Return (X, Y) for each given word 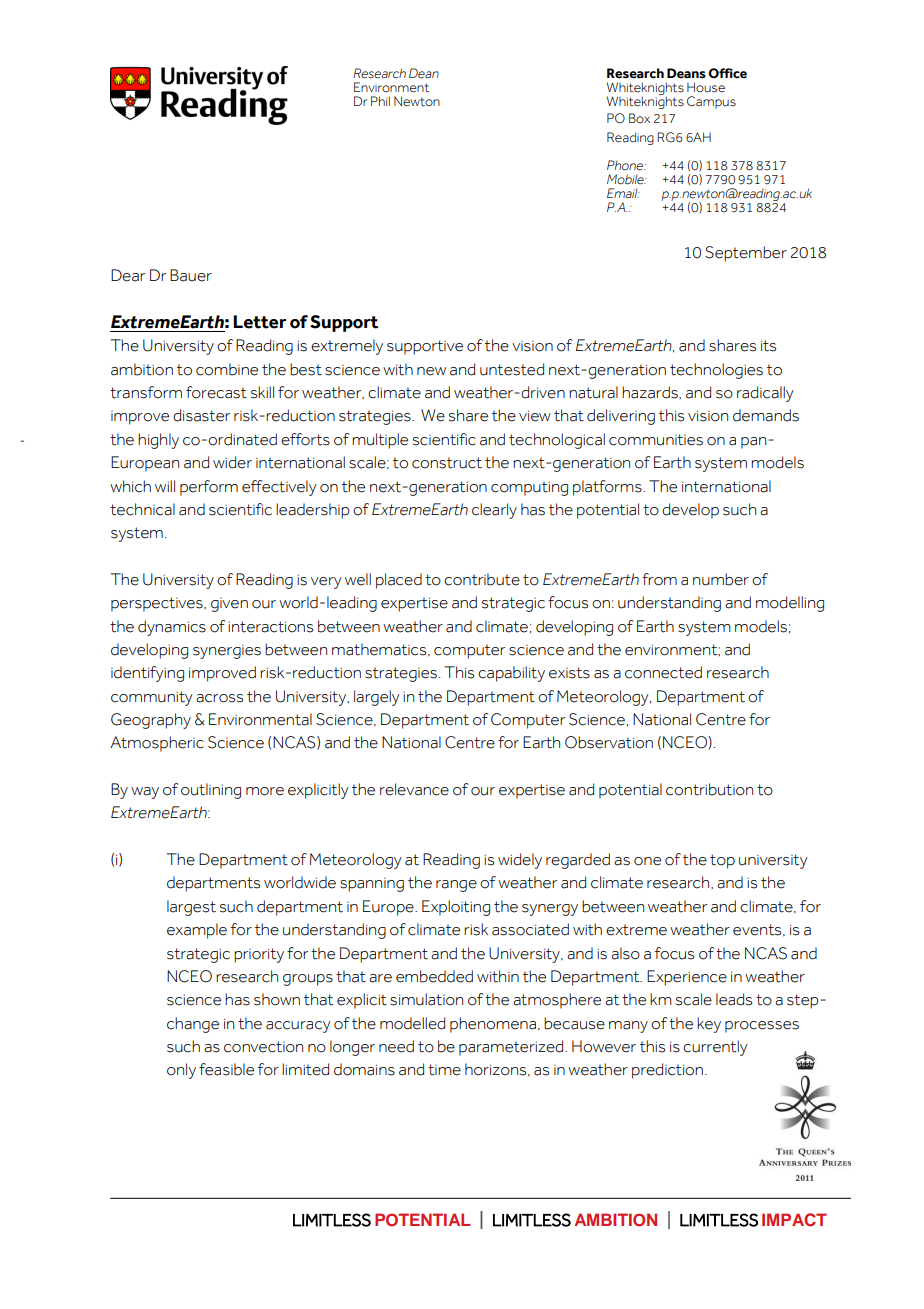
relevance (414, 789)
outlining (211, 791)
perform (209, 488)
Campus (711, 102)
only (181, 1071)
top (722, 861)
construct (447, 463)
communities (656, 440)
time (444, 1070)
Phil (380, 101)
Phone (626, 165)
